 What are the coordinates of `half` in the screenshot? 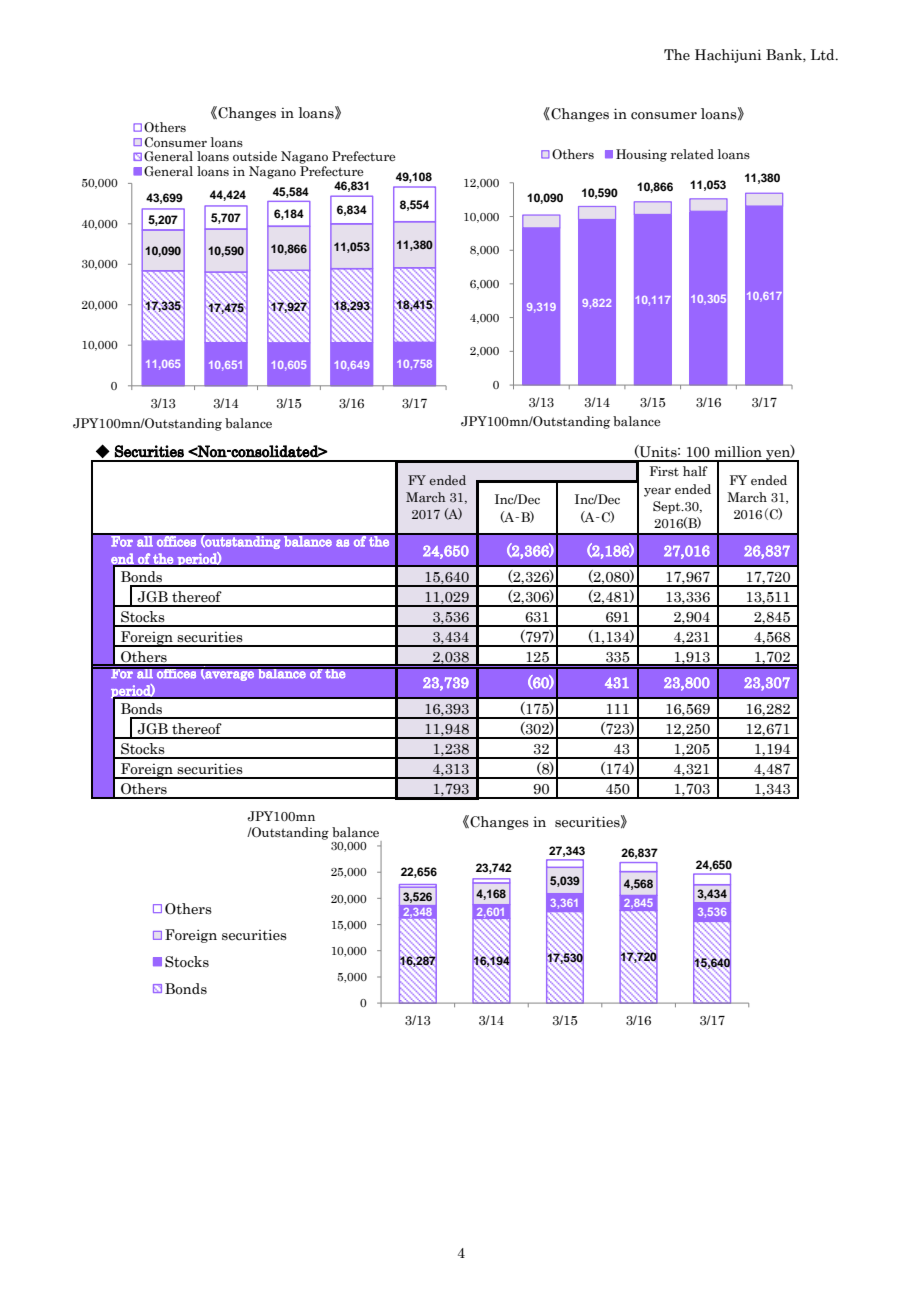 It's located at (695, 471).
